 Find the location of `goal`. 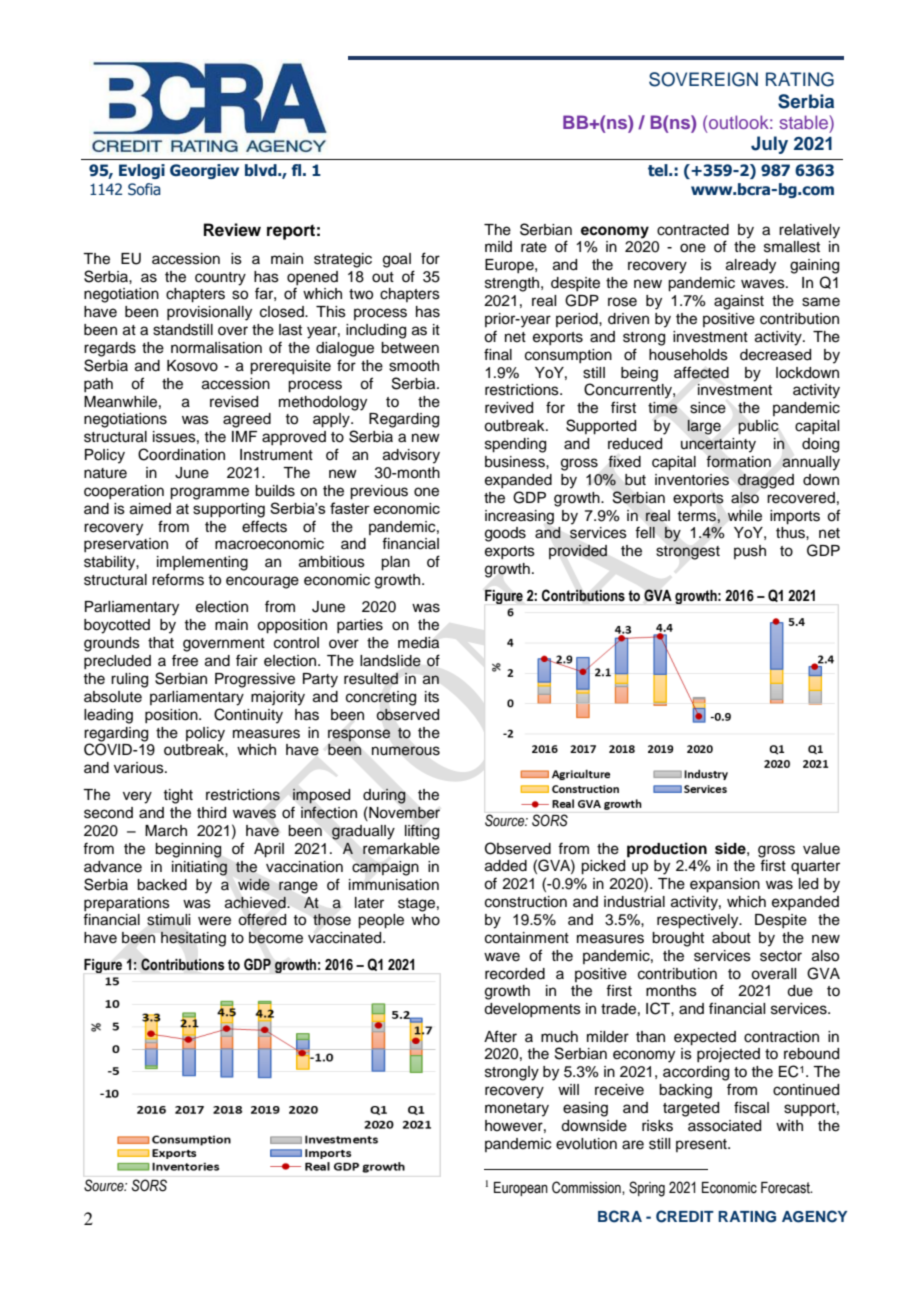

goal is located at coordinates (397, 260).
